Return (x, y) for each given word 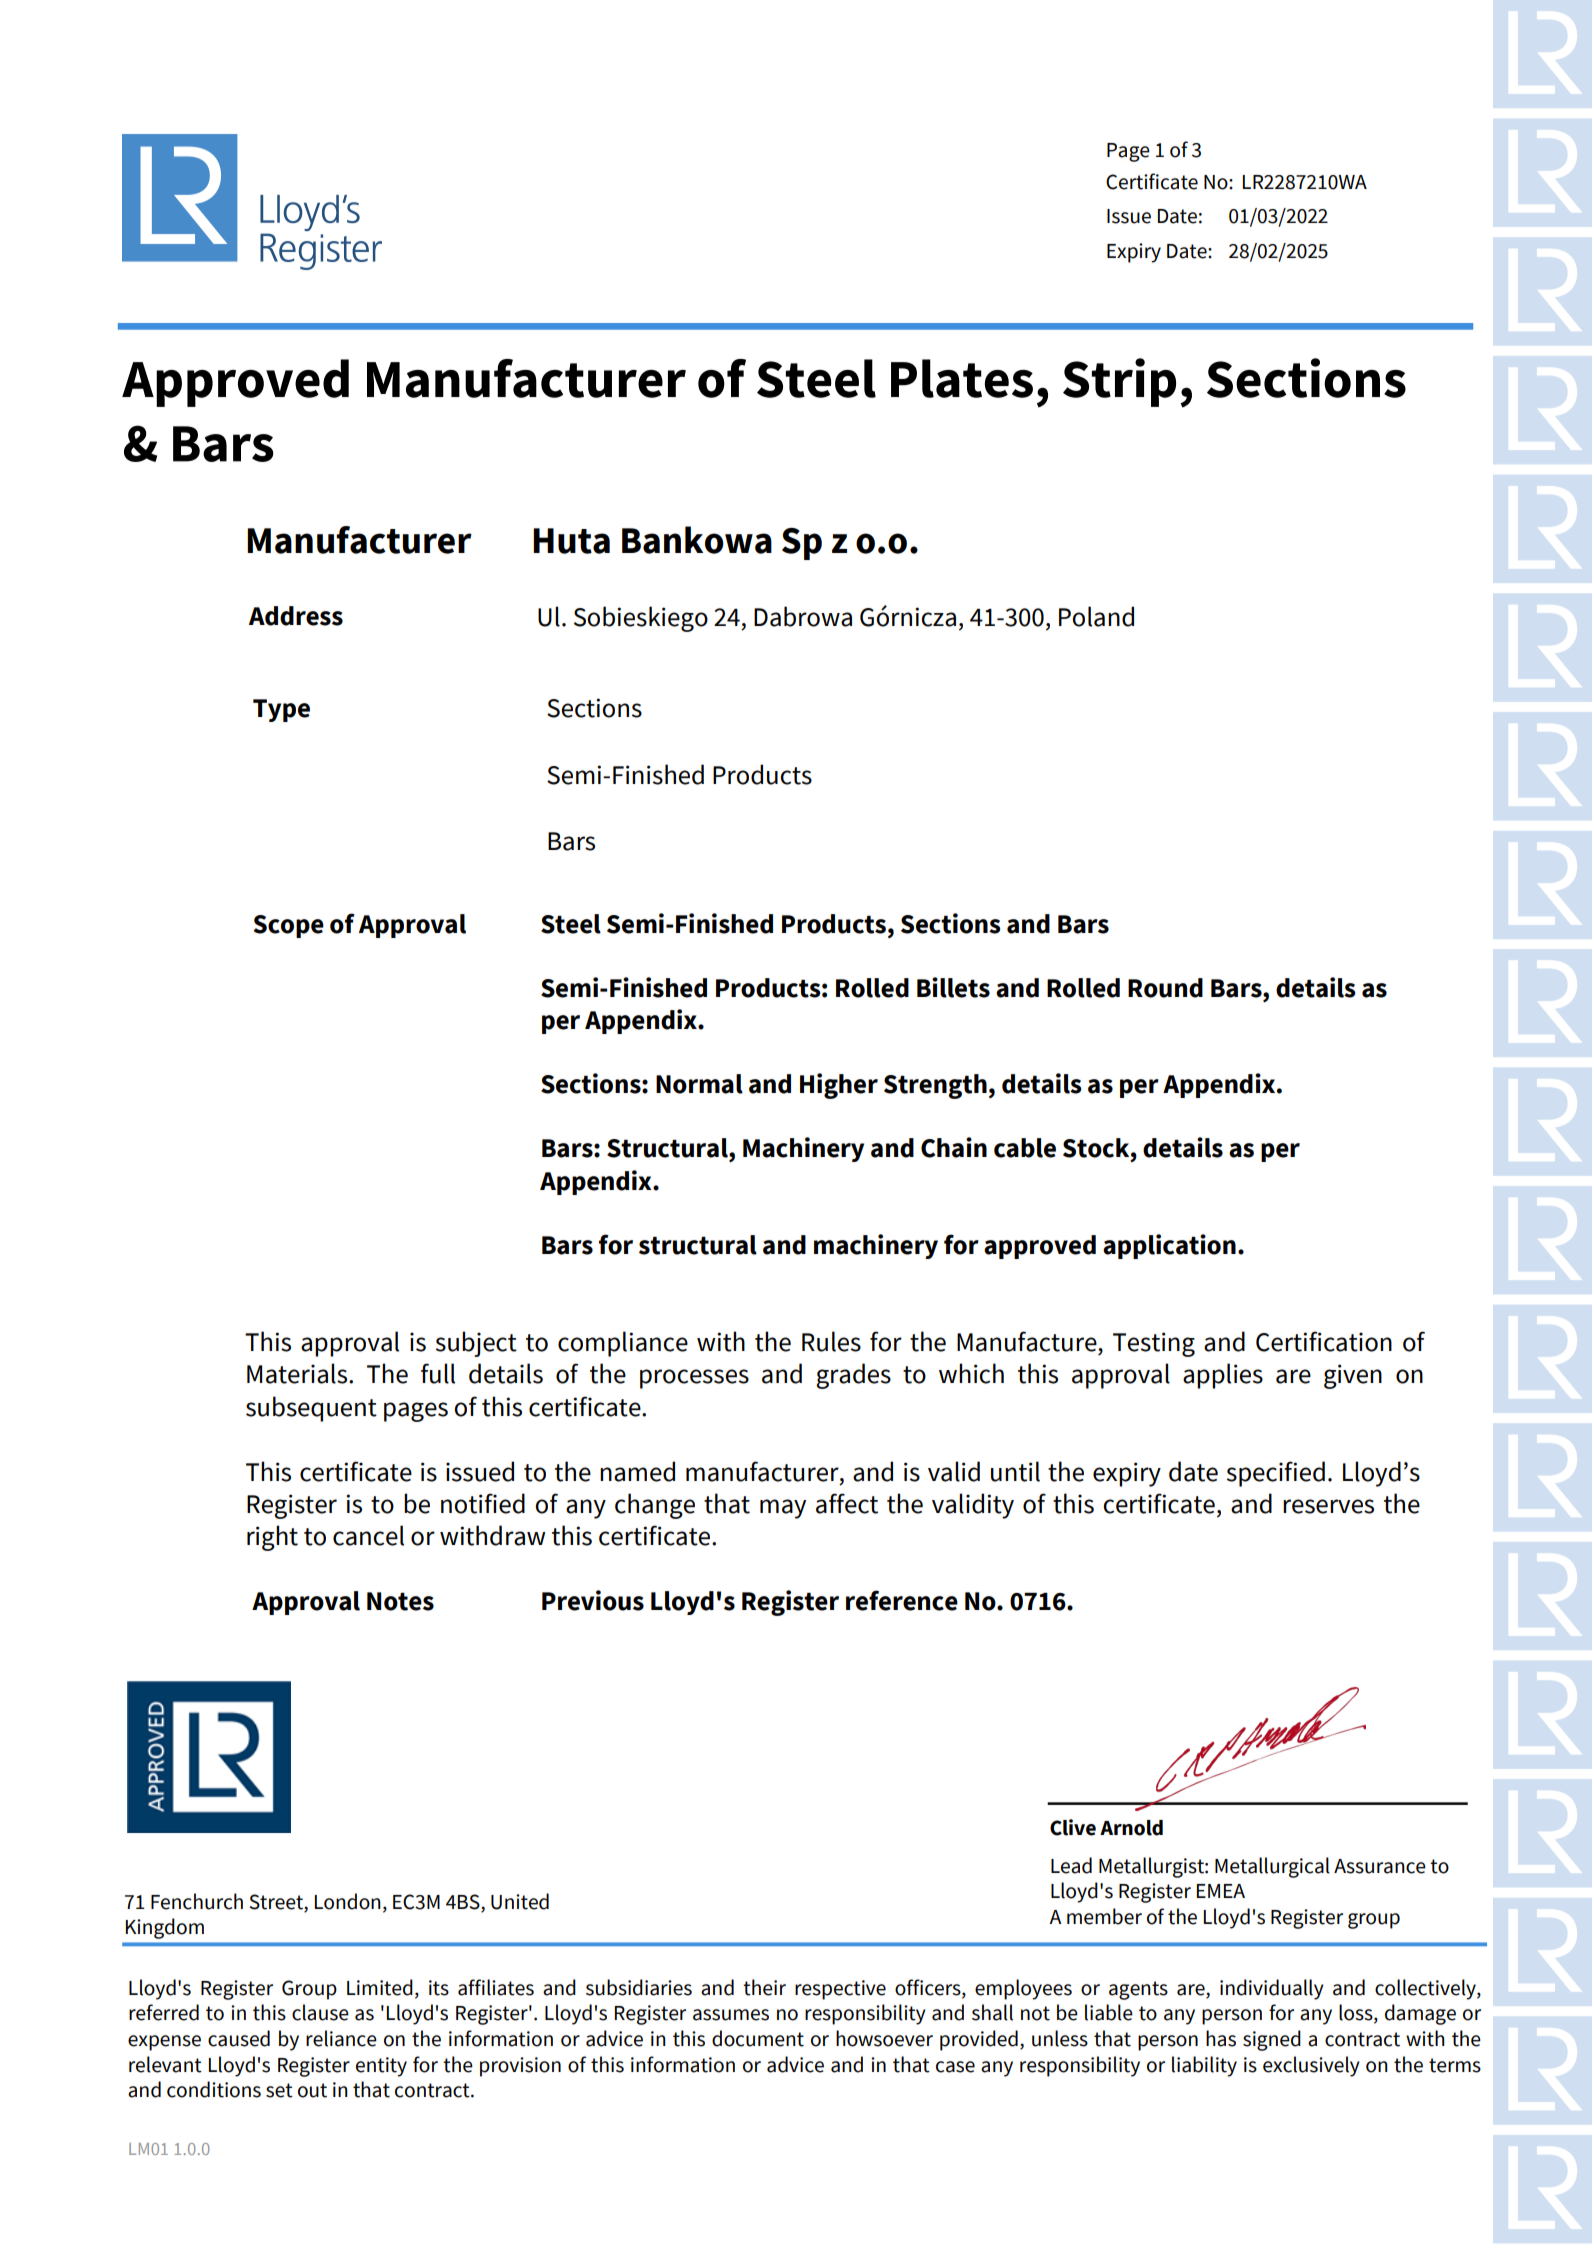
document (758, 2038)
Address (296, 616)
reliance (341, 2038)
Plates (962, 378)
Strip (1119, 382)
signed (1272, 2040)
